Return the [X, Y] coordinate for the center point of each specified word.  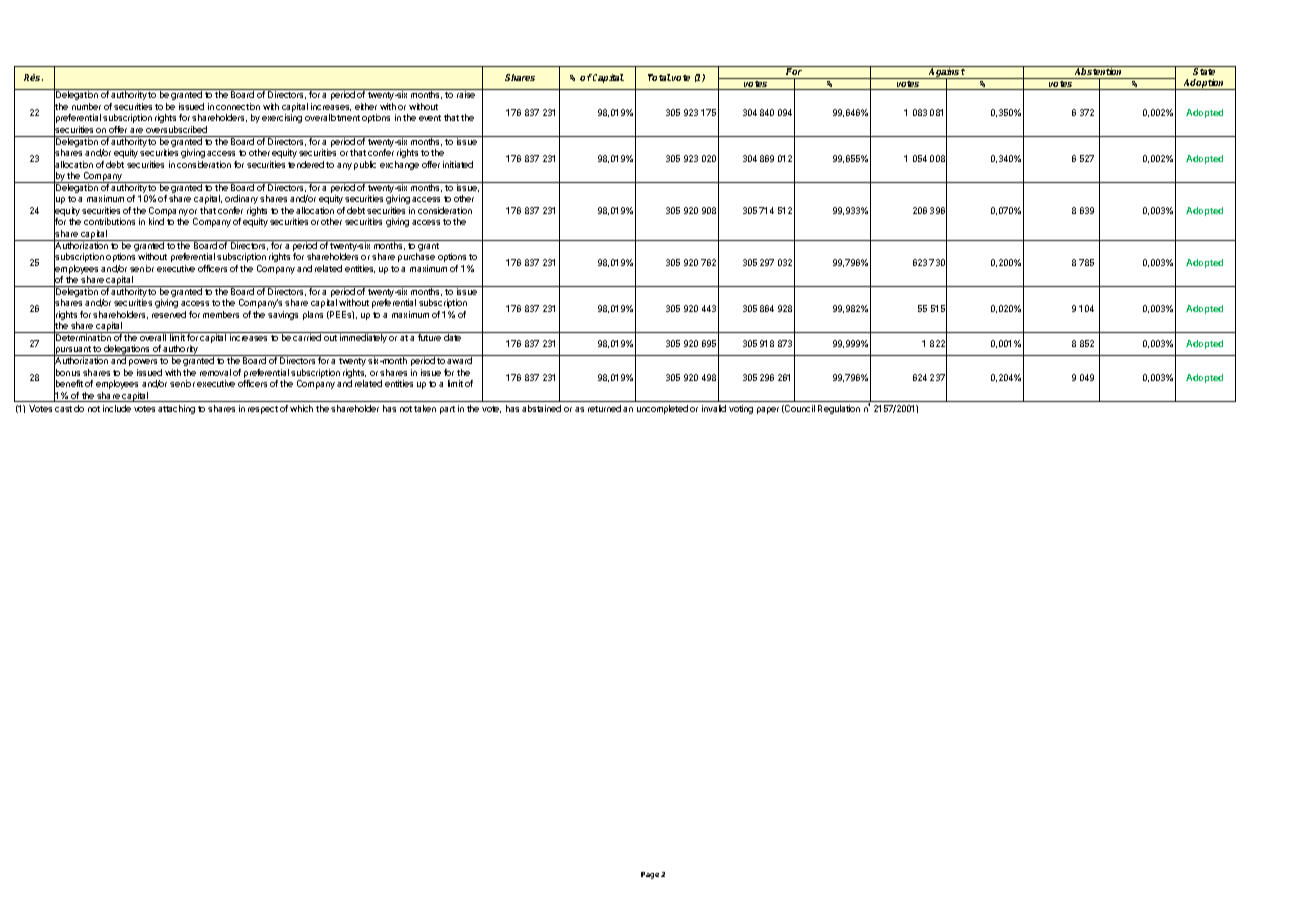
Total [659, 77]
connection [238, 106]
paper [768, 410]
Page [650, 875]
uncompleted [662, 409]
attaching [176, 409]
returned [604, 408]
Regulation [839, 409]
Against [946, 73]
